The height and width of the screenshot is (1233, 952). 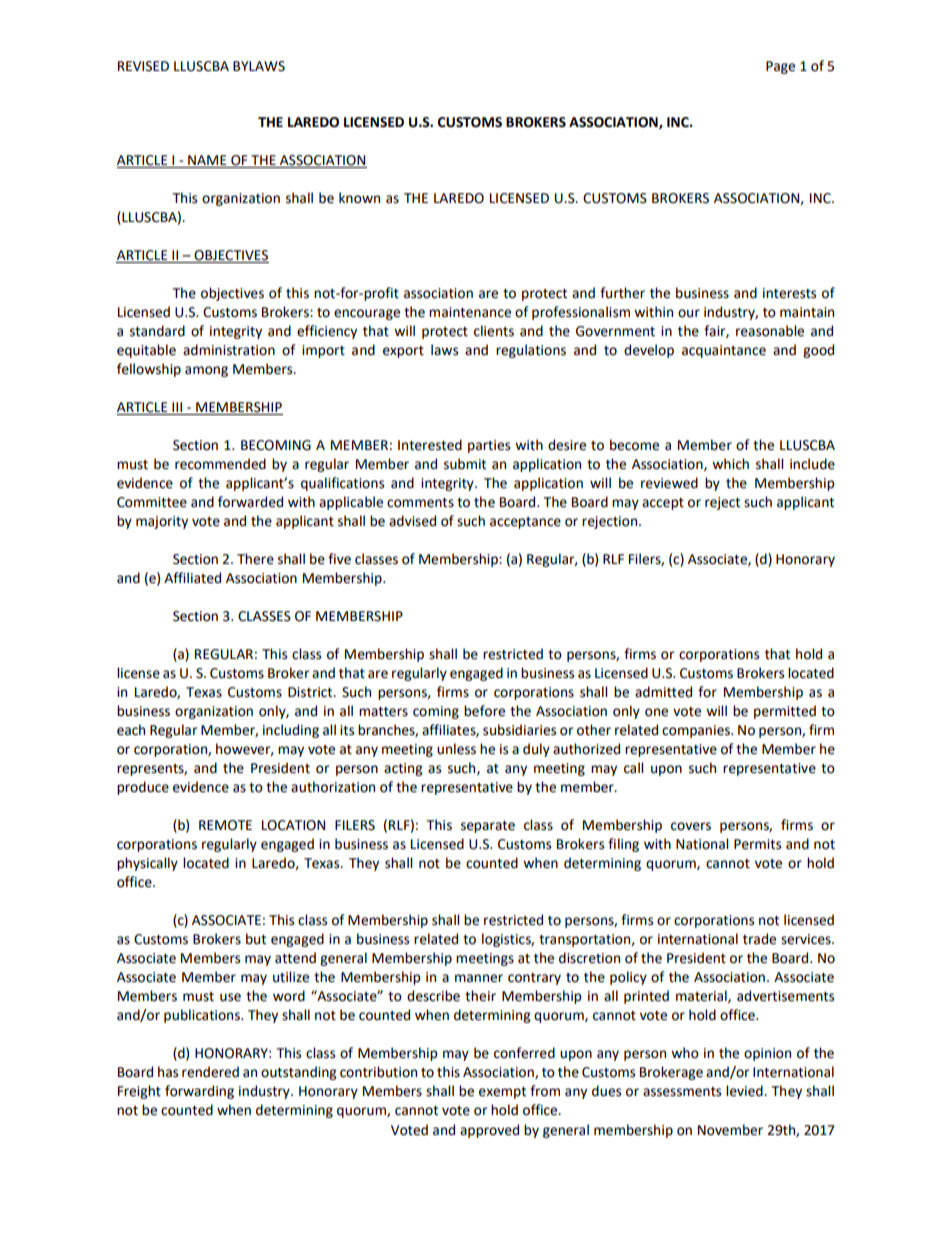 I want to click on Page, so click(x=780, y=67).
